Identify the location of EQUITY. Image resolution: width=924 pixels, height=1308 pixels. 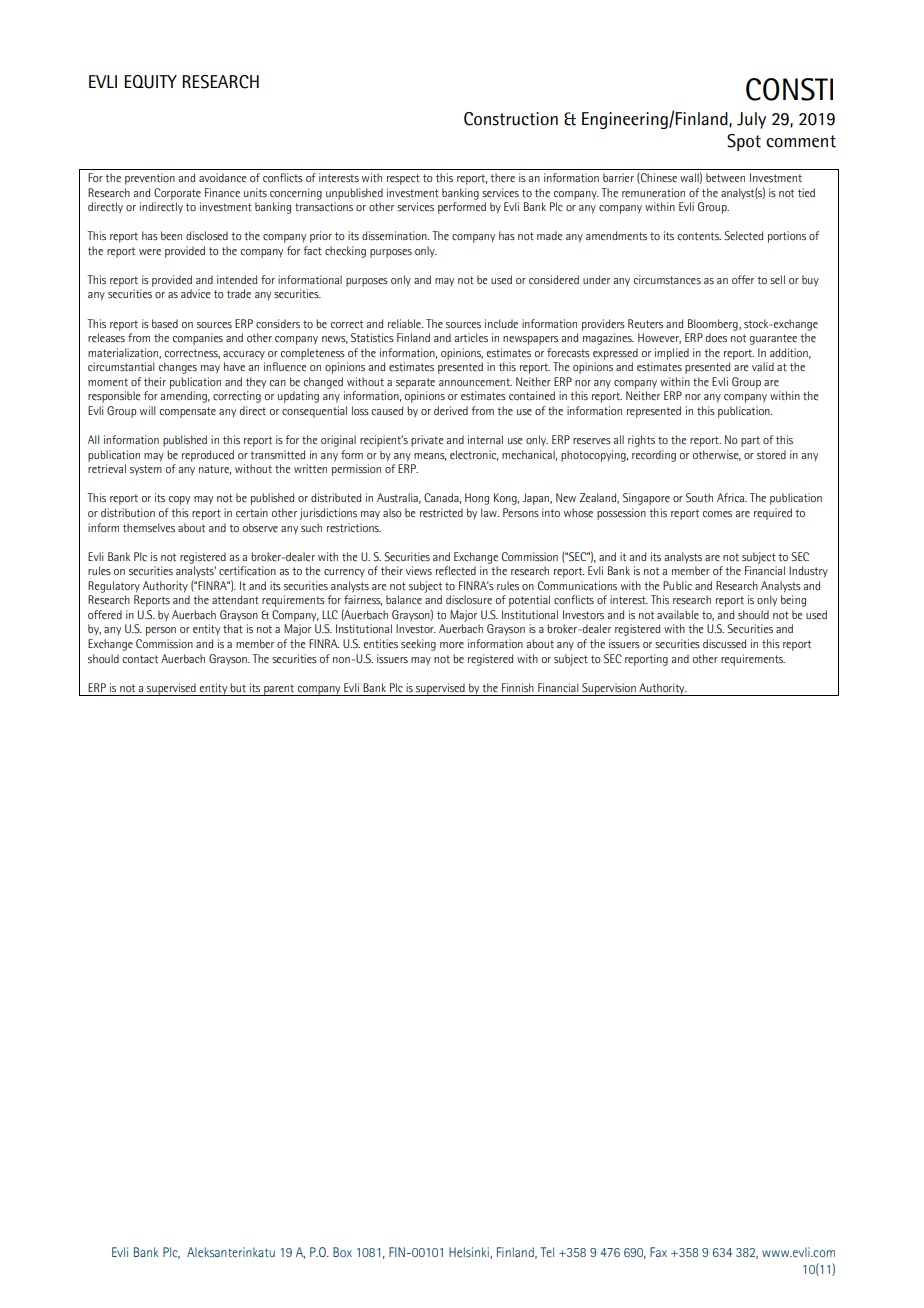
(150, 82).
